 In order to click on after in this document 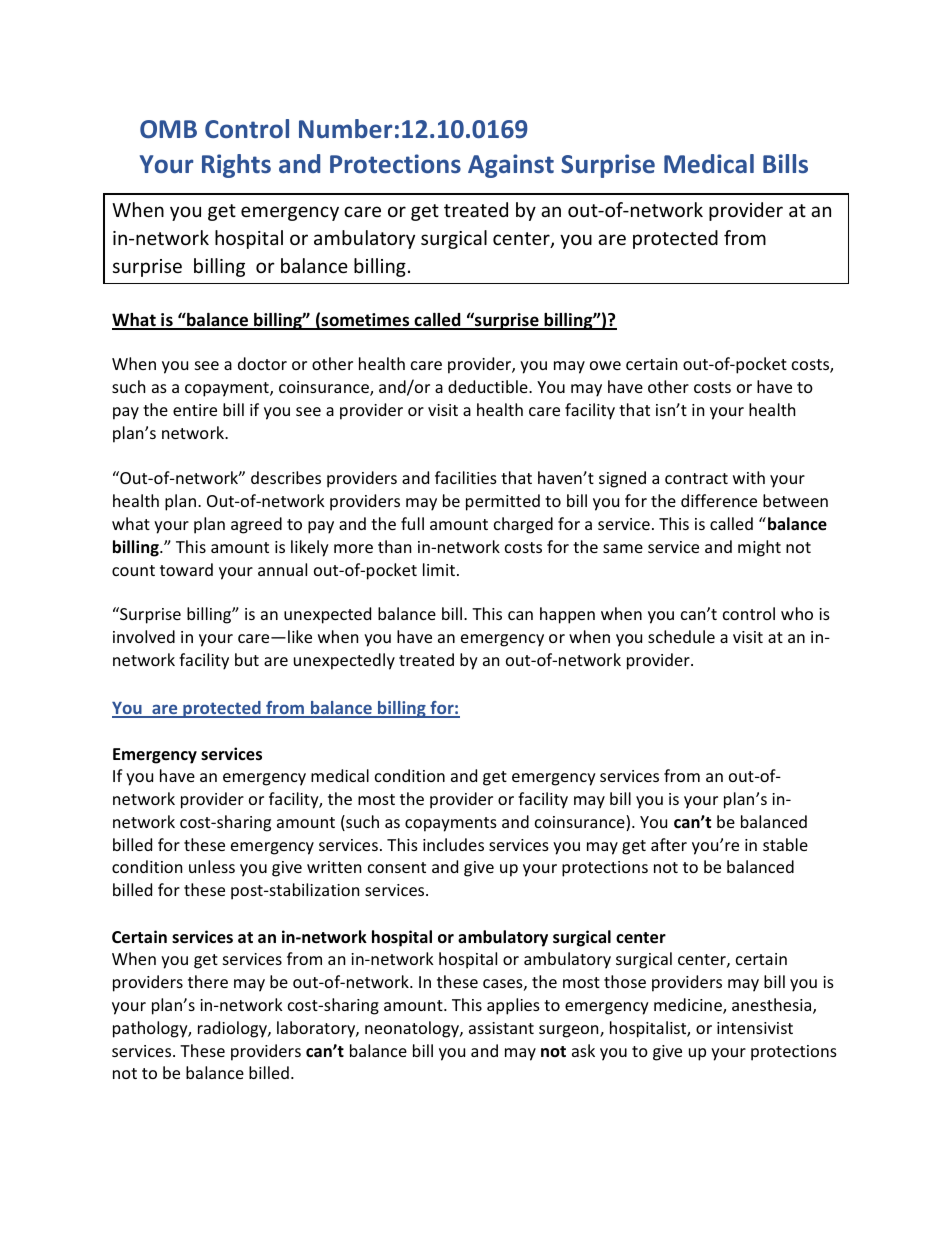, I will do `click(669, 844)`.
